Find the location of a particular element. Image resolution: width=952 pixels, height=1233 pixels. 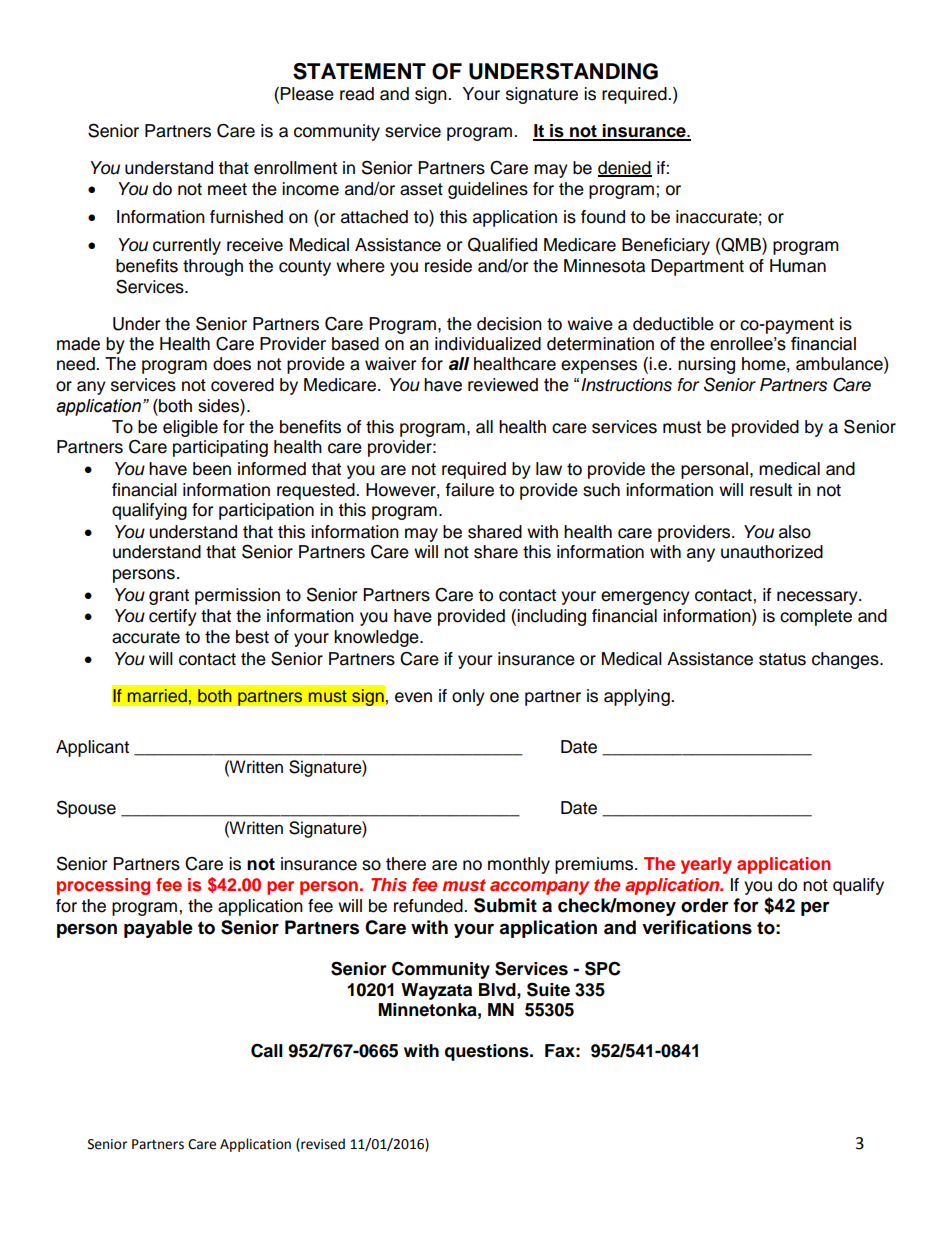

read is located at coordinates (357, 94).
